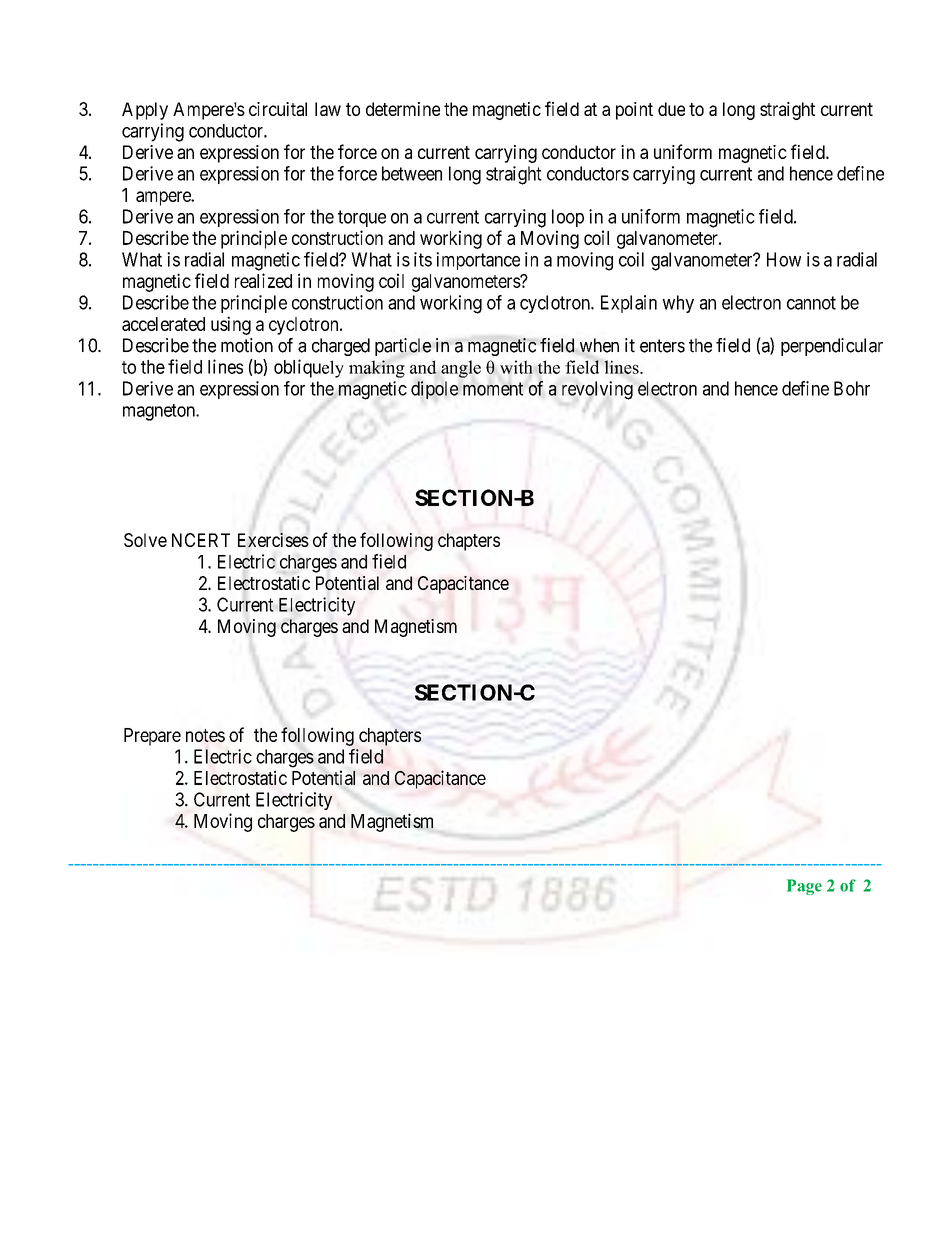 The width and height of the screenshot is (952, 1233). Describe the element at coordinates (852, 388) in the screenshot. I see `Bohr` at that location.
